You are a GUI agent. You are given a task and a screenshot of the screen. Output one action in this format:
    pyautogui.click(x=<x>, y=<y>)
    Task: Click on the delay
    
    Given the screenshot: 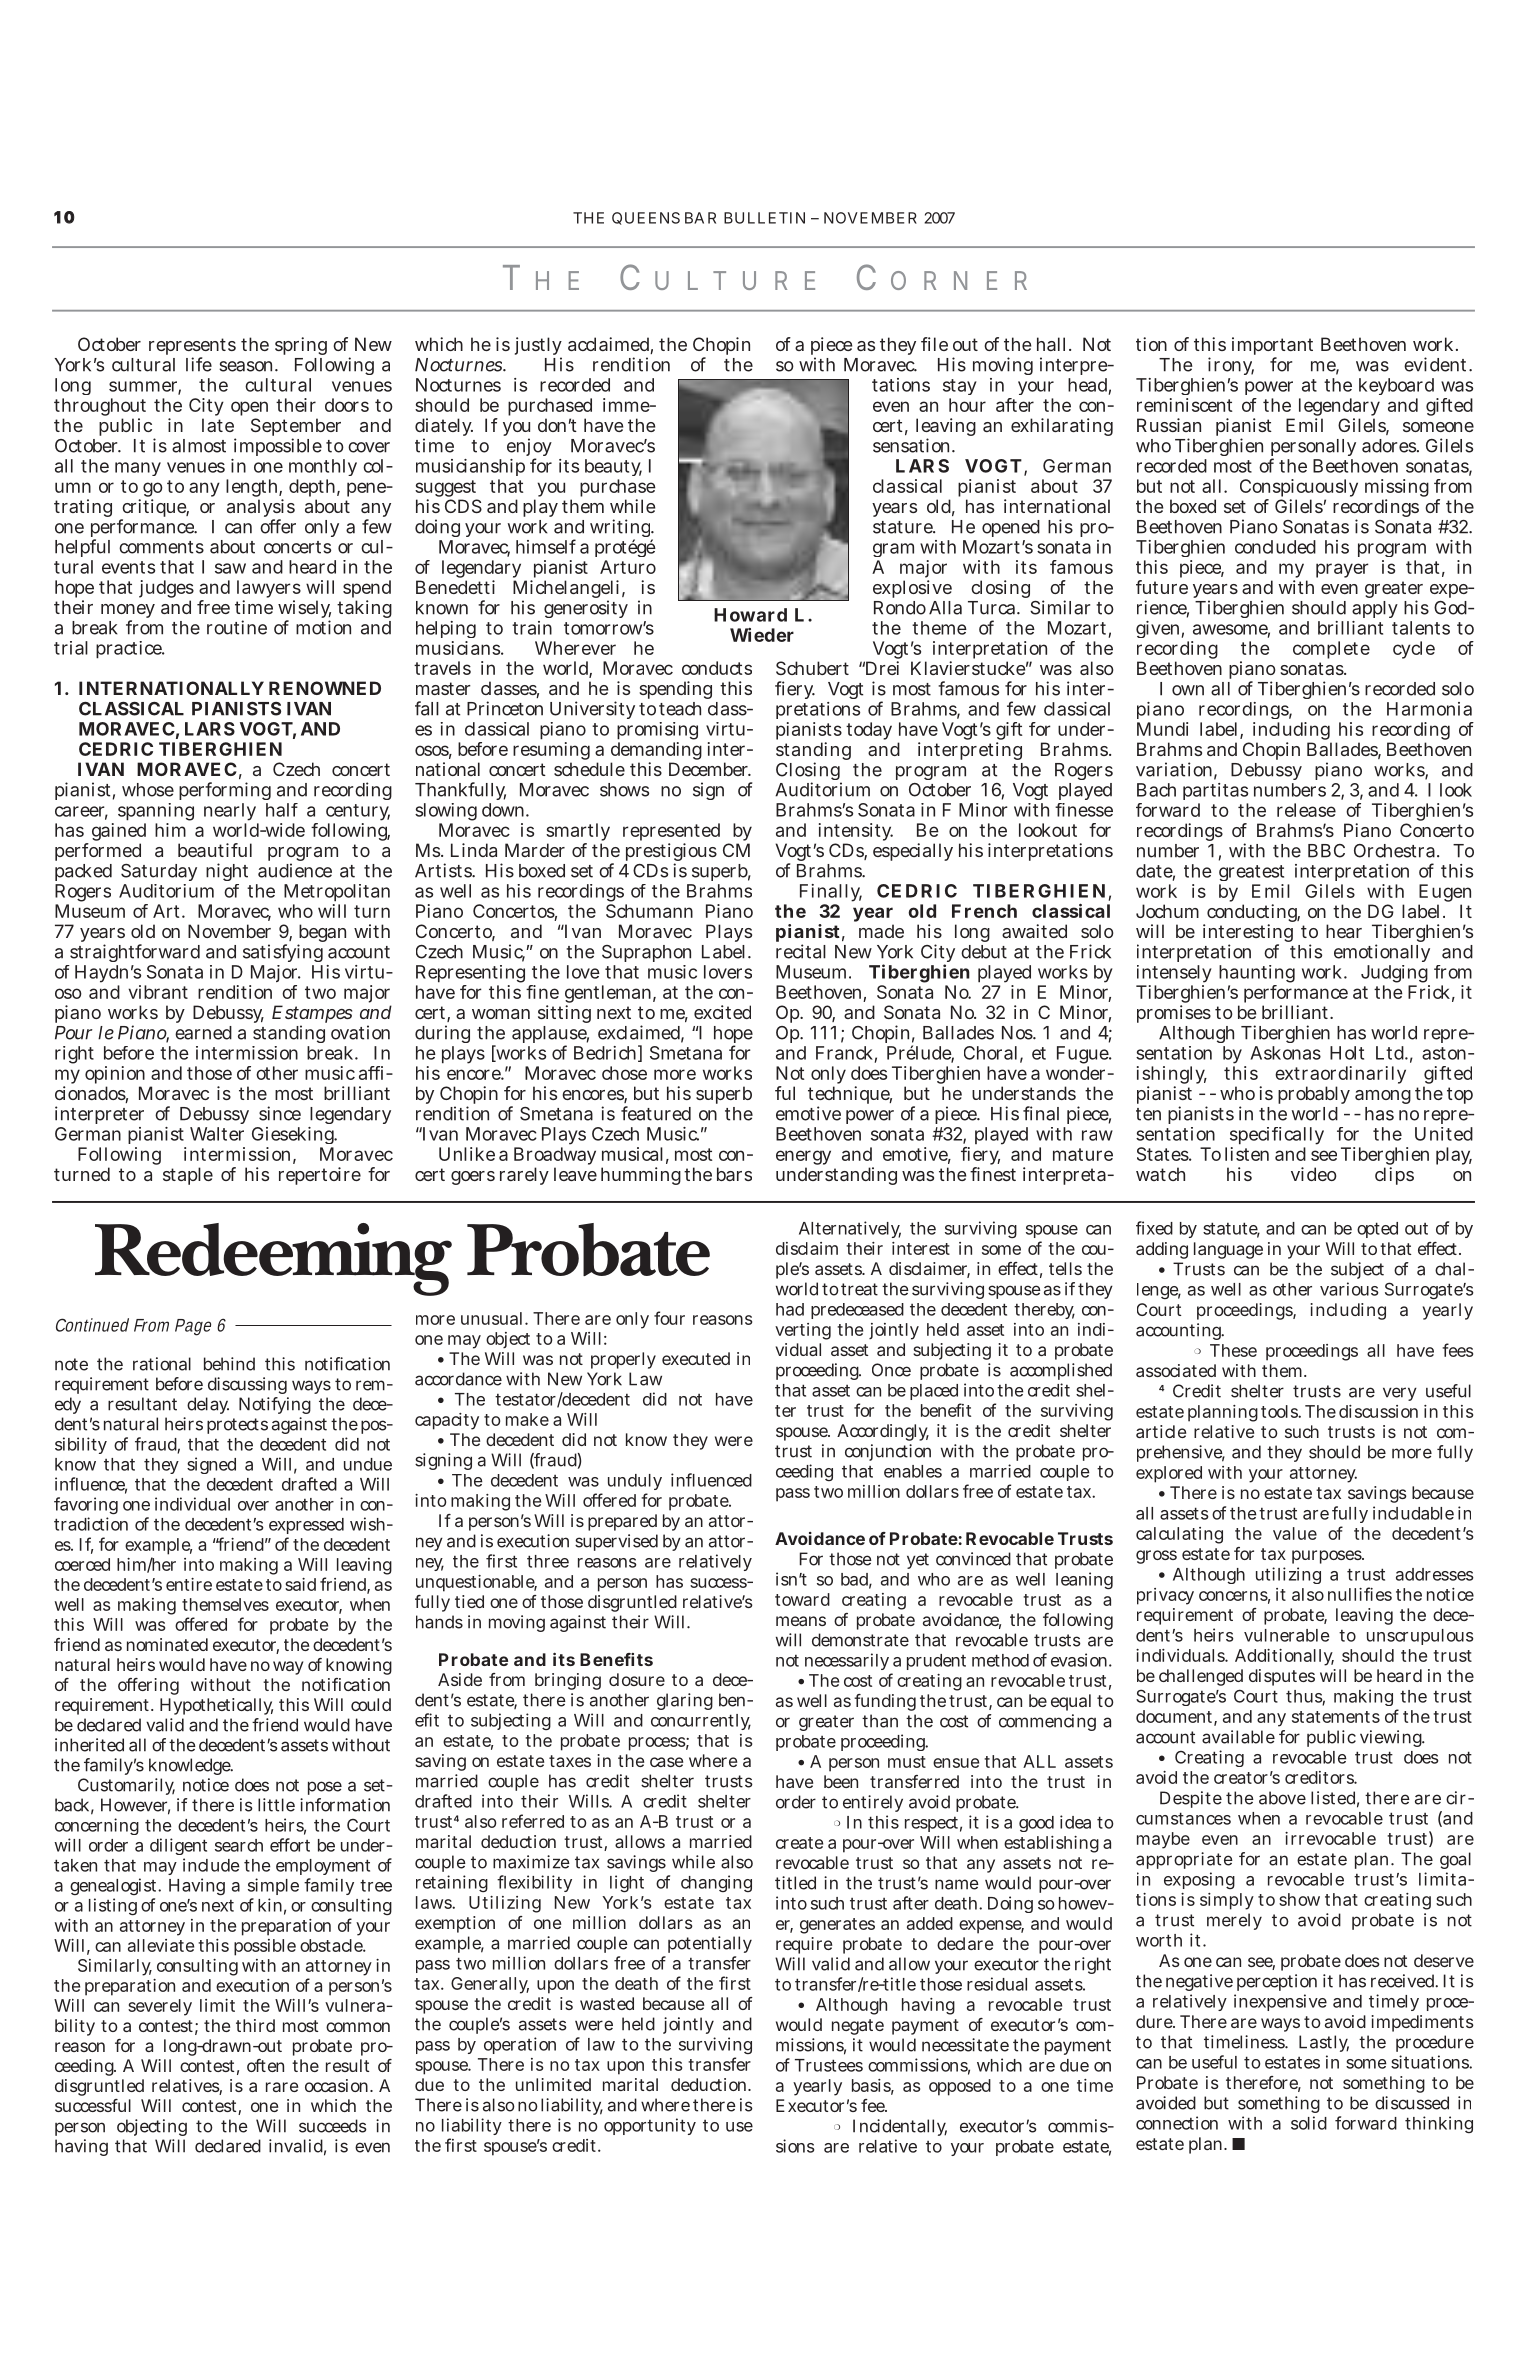 What is the action you would take?
    pyautogui.click(x=208, y=1405)
